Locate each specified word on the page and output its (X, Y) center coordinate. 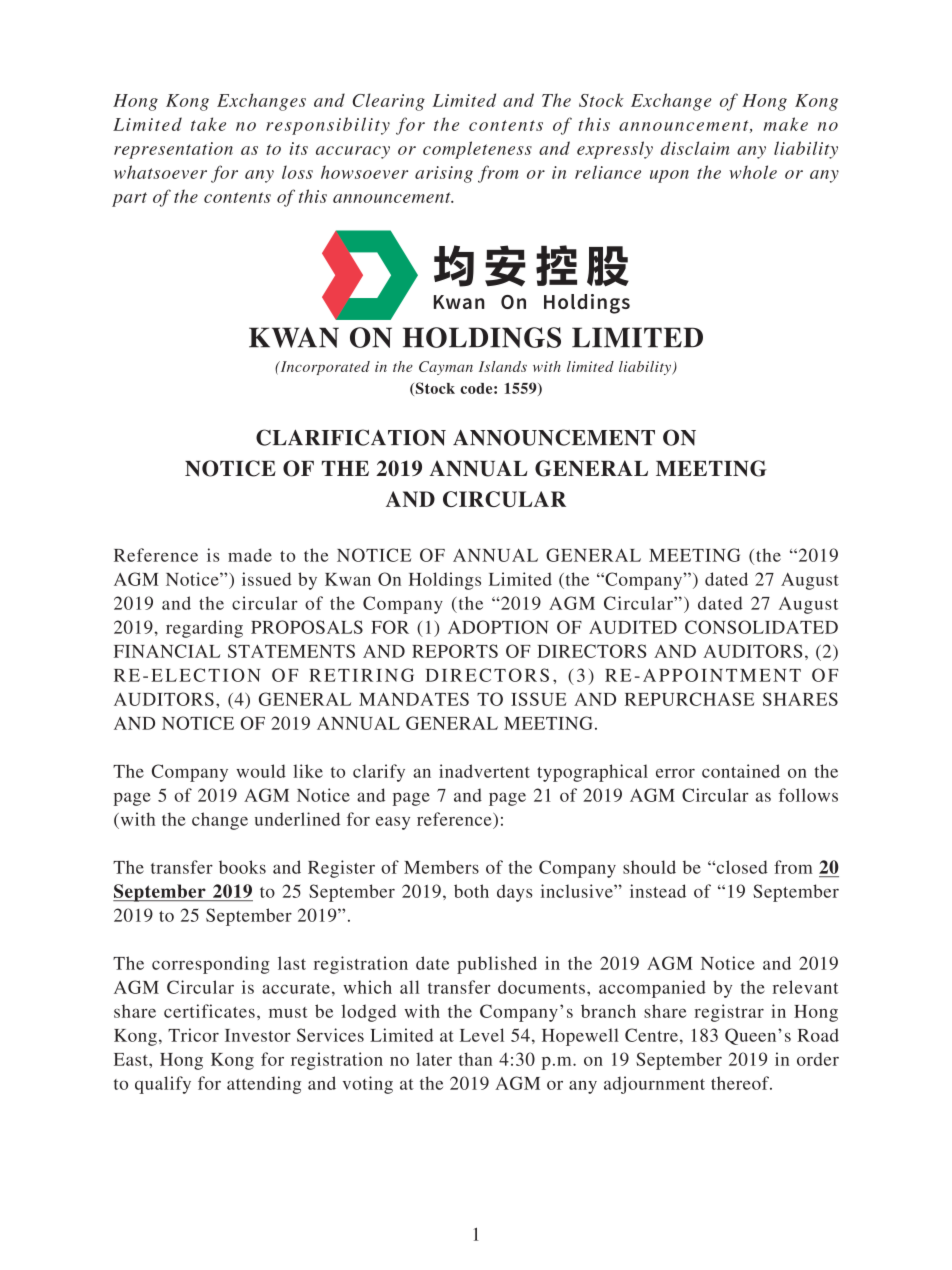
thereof (741, 1083)
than (475, 1059)
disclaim (695, 148)
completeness (477, 150)
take (208, 124)
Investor (258, 1035)
